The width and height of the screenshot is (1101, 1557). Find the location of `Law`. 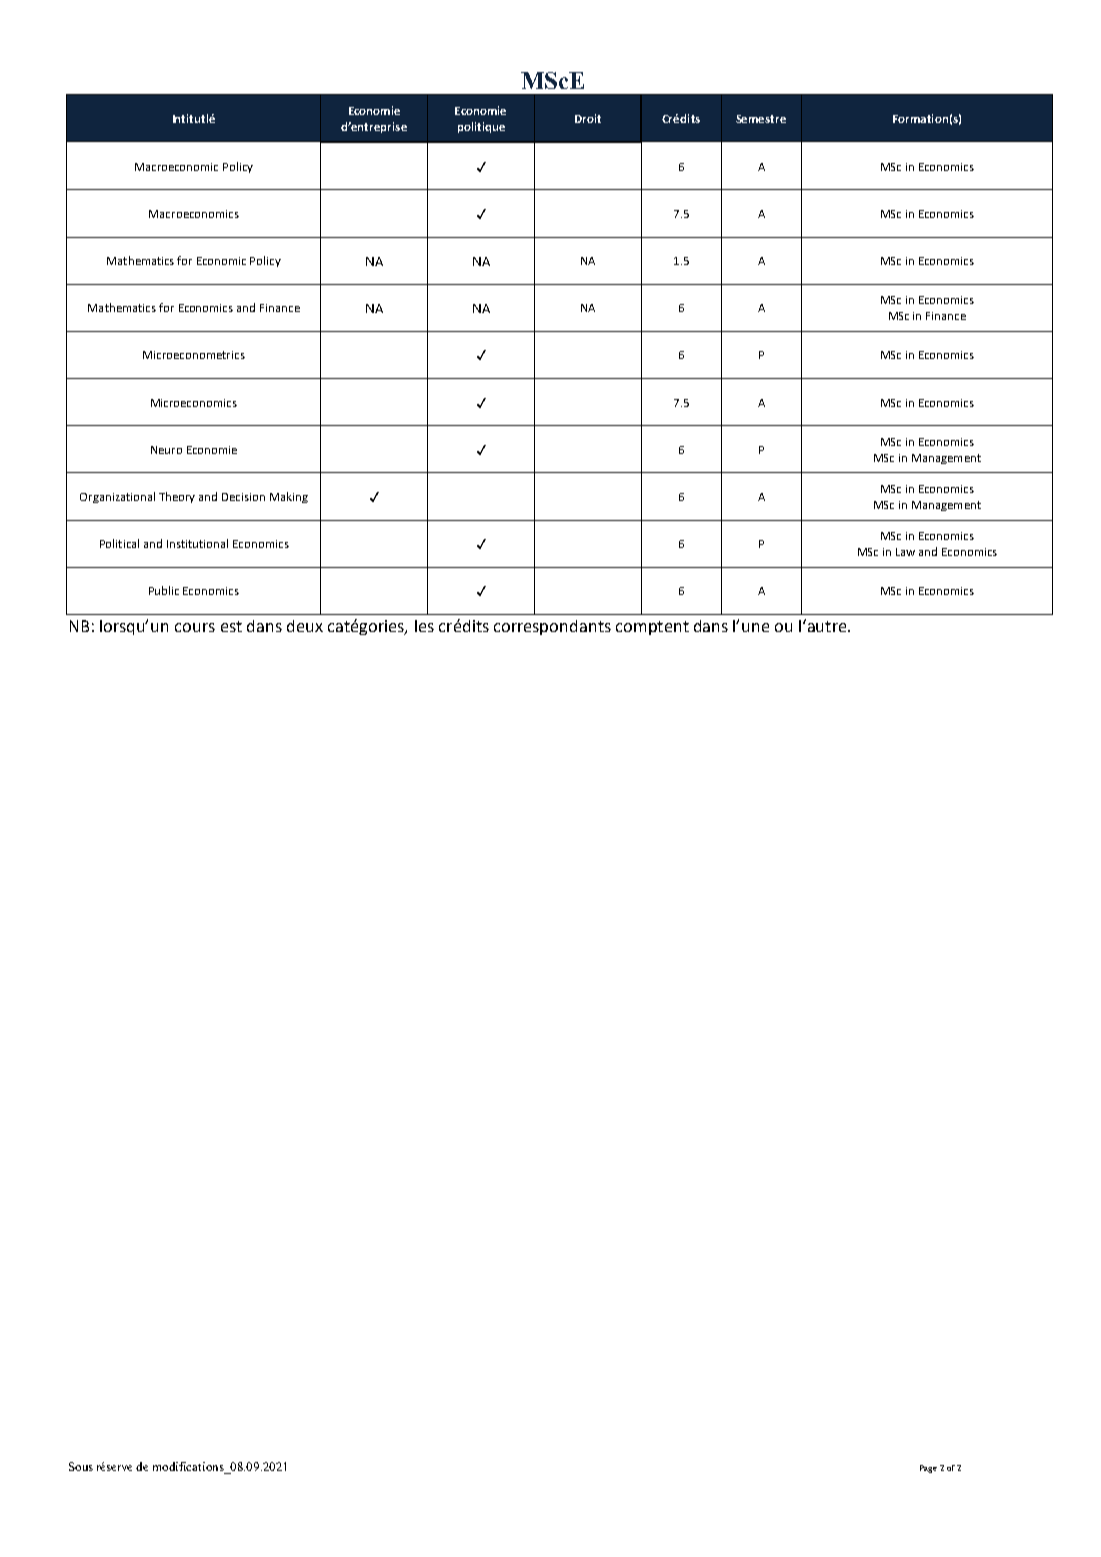

Law is located at coordinates (905, 552).
